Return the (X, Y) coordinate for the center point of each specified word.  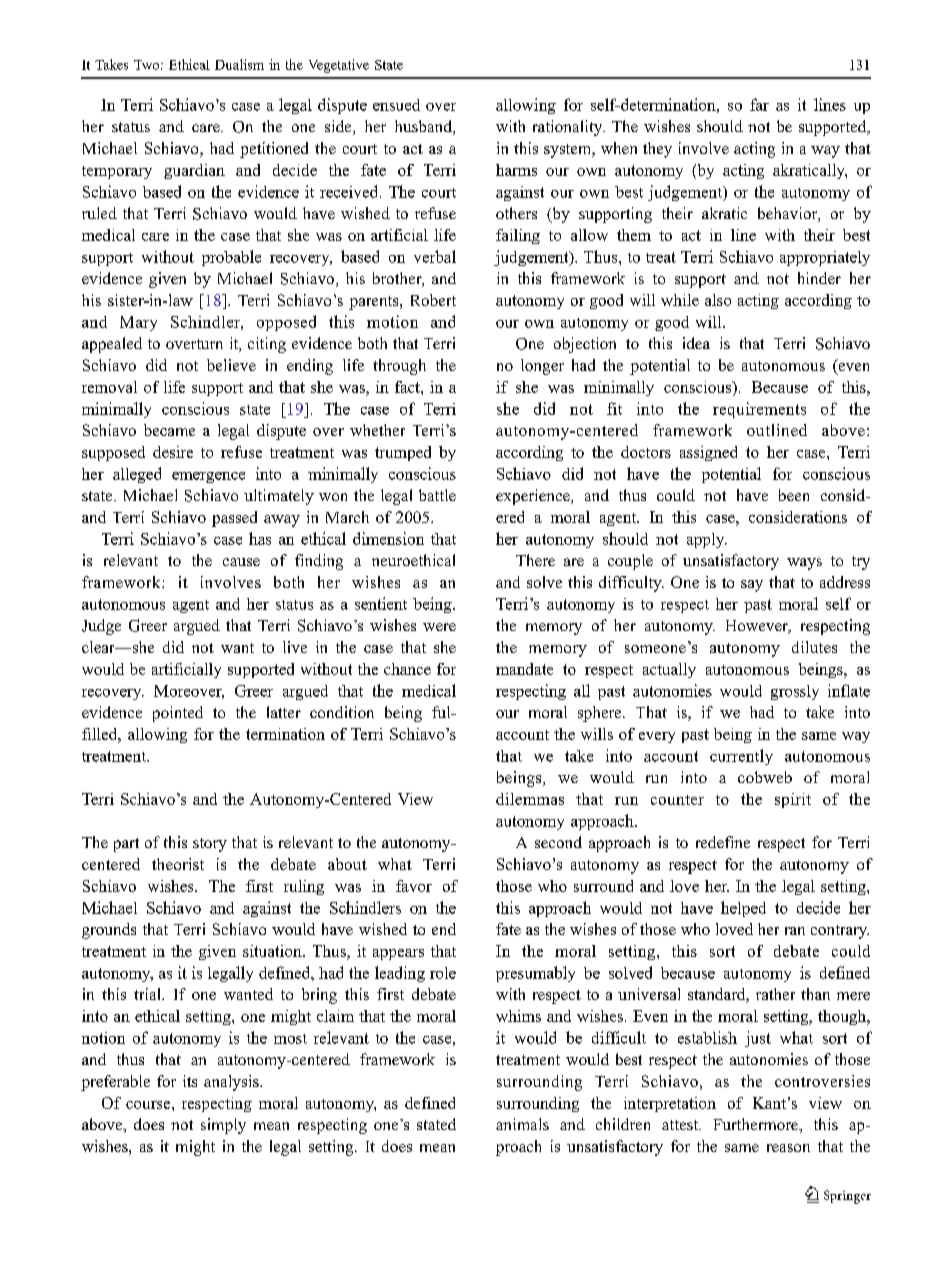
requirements (759, 410)
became (169, 430)
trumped (403, 453)
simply (223, 1126)
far (759, 104)
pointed (178, 714)
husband (424, 127)
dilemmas (530, 799)
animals (522, 1124)
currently (741, 757)
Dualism (239, 64)
